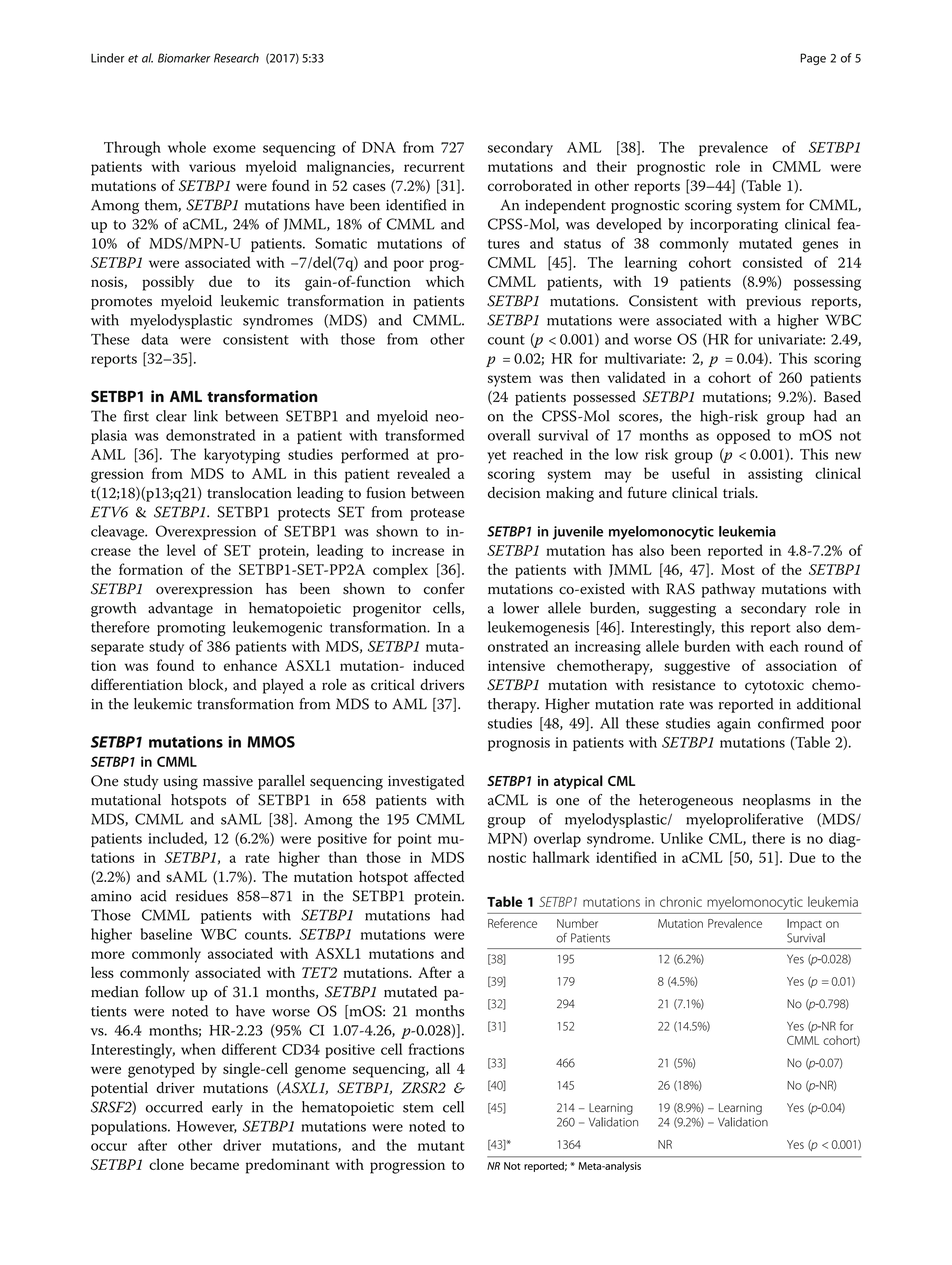 The image size is (952, 1265). I want to click on data, so click(154, 339).
